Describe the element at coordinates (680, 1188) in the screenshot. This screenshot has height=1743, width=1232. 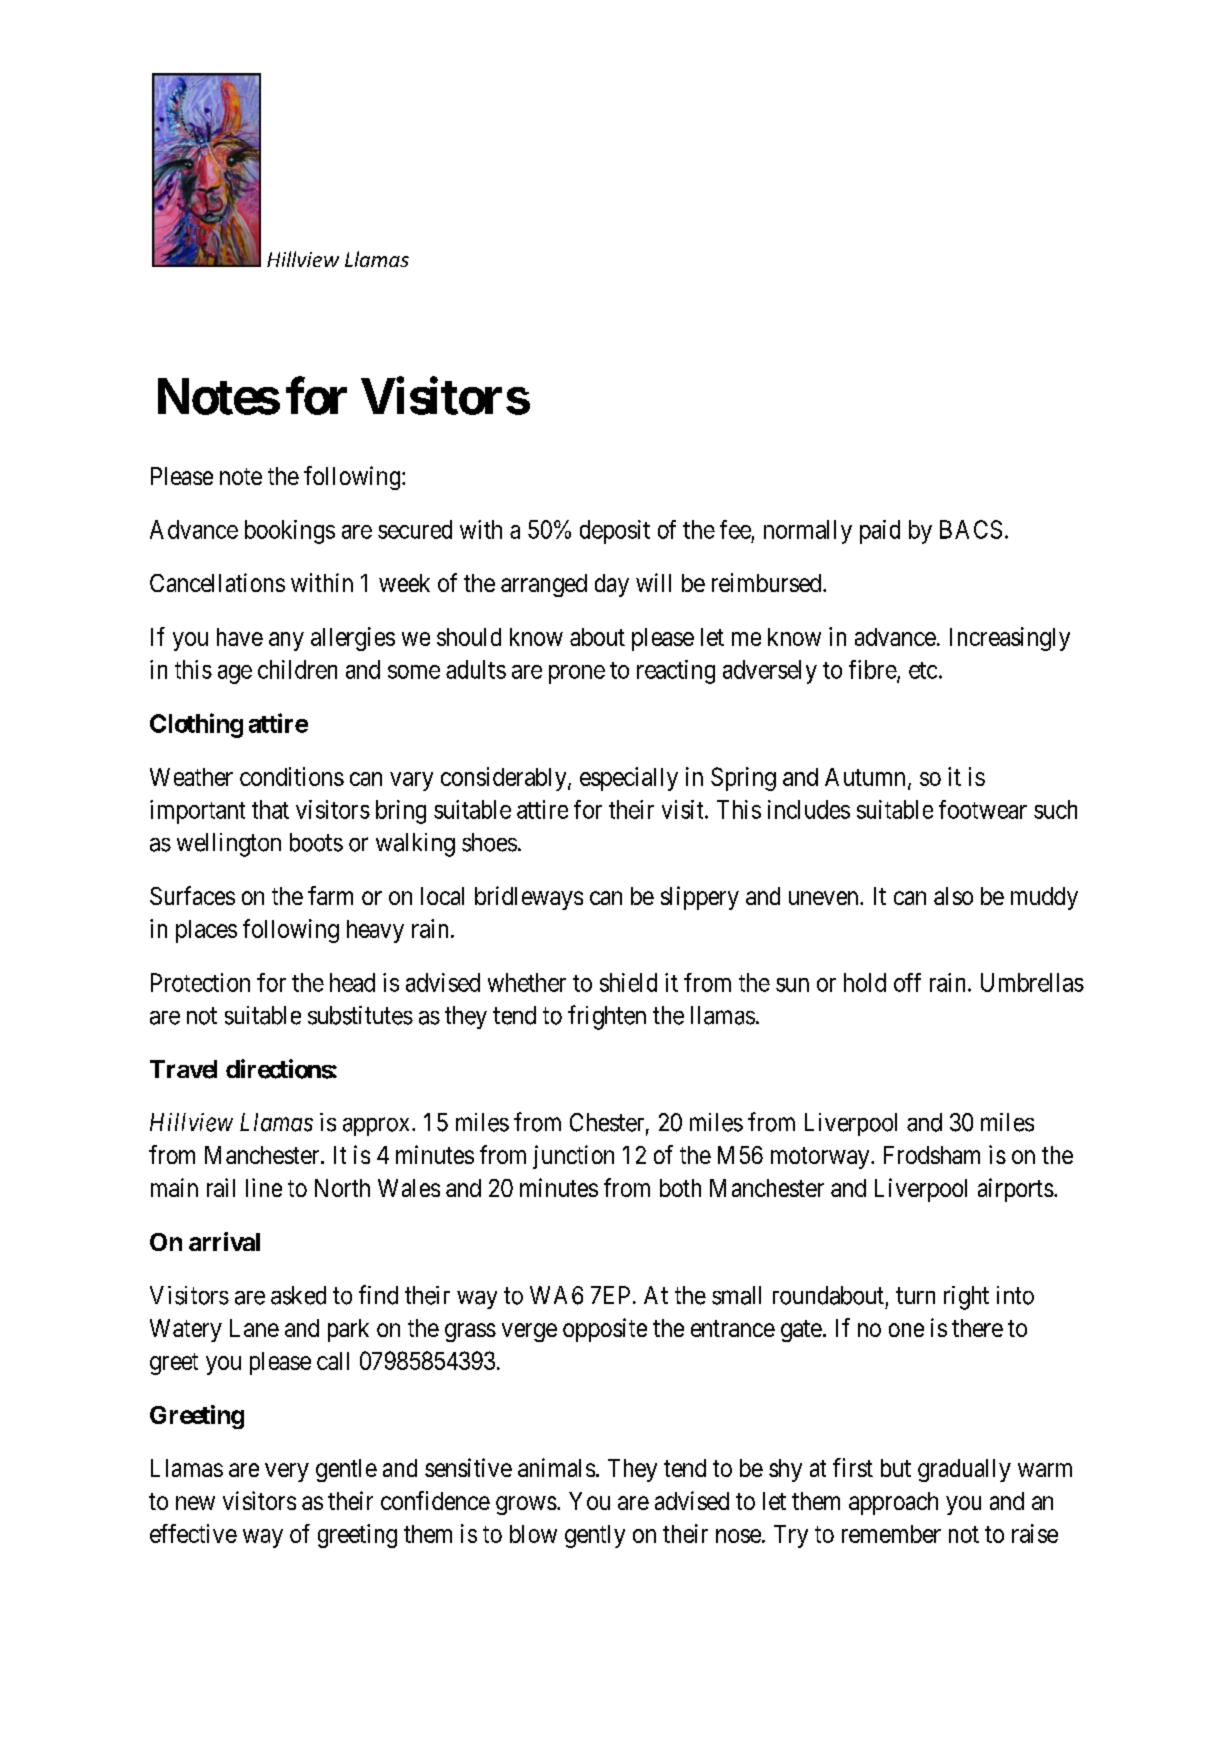
I see `both` at that location.
